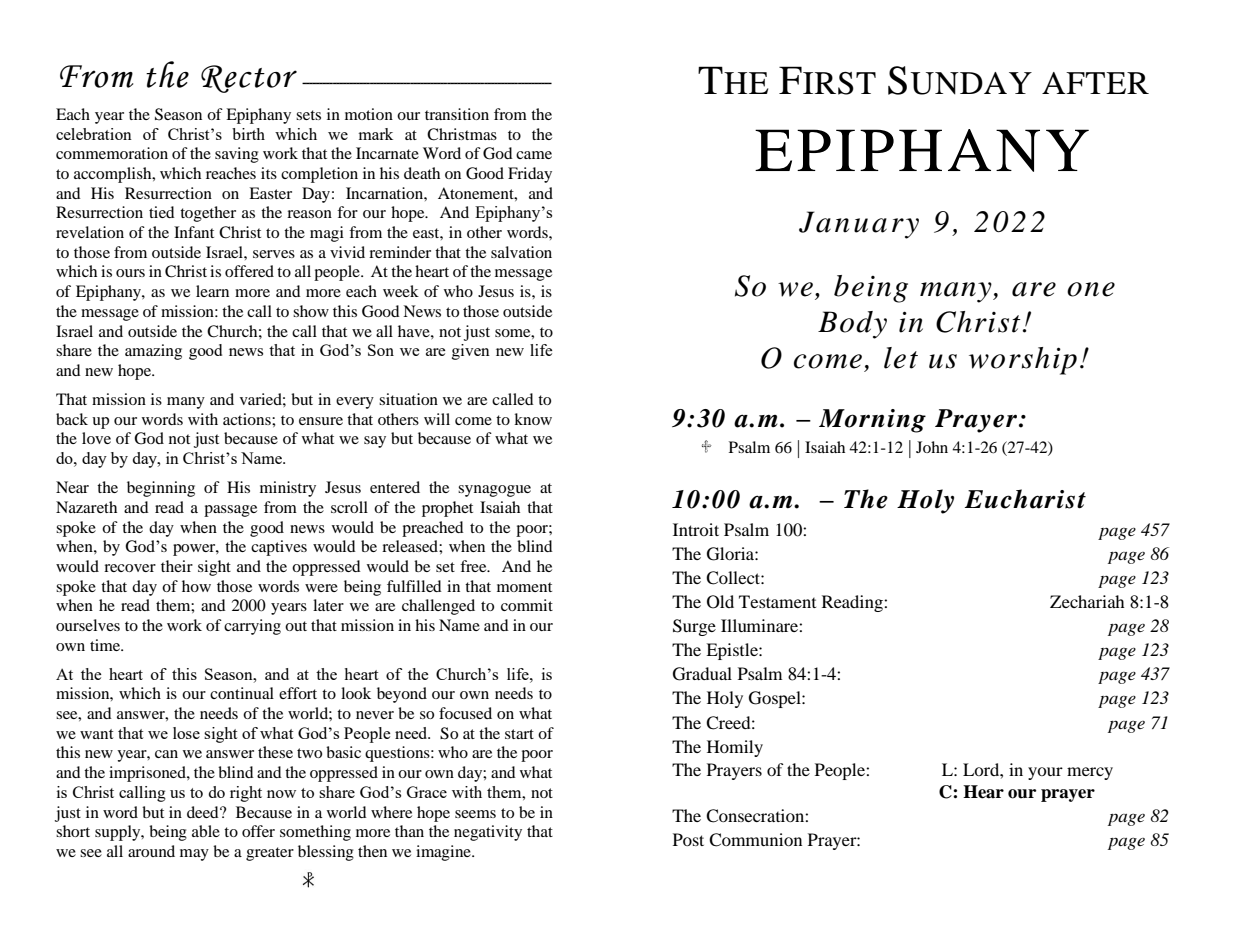  What do you see at coordinates (249, 79) in the image?
I see `Rector` at bounding box center [249, 79].
